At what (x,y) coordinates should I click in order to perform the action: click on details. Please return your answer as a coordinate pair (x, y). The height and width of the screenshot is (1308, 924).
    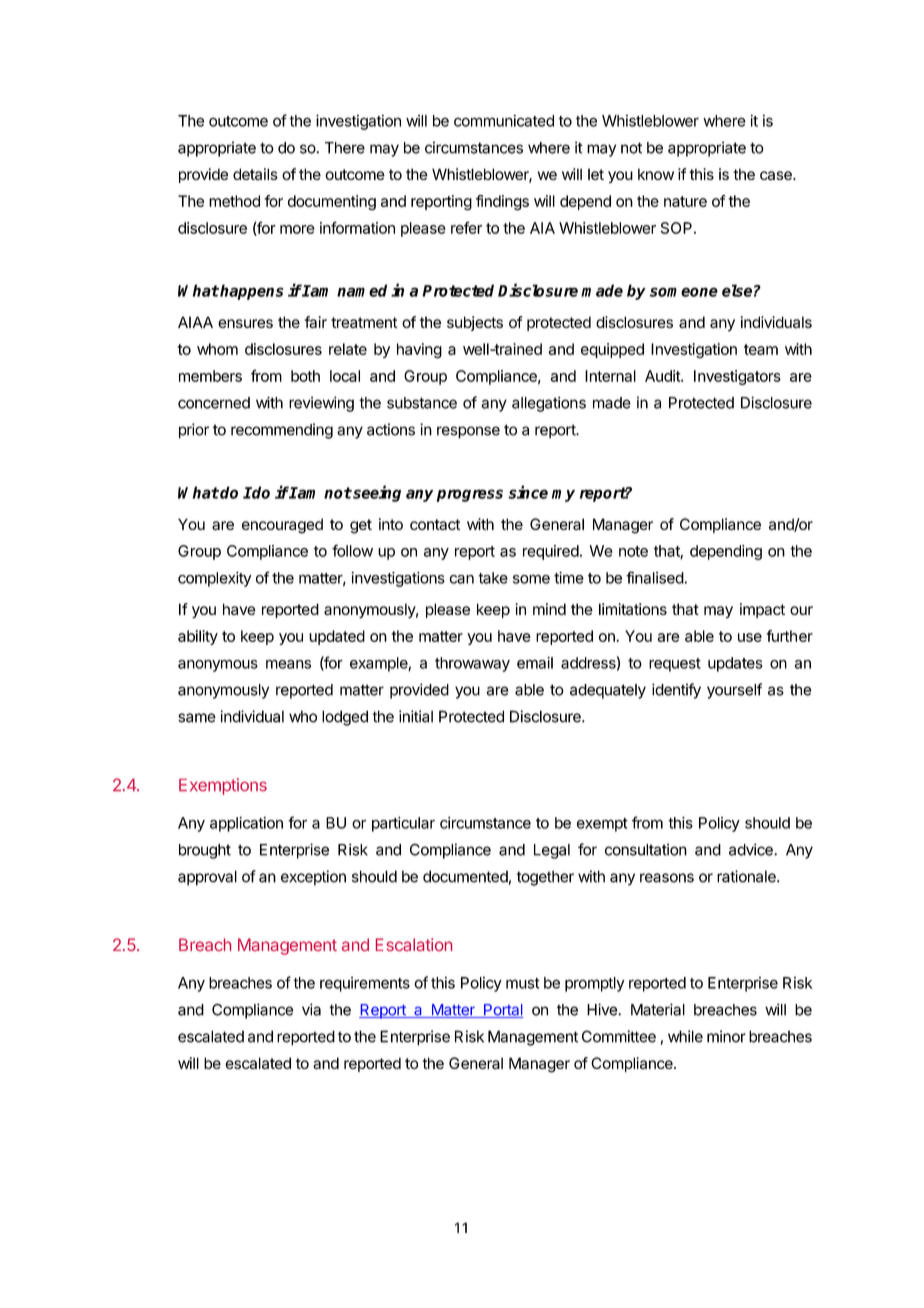
    Looking at the image, I should click on (255, 174).
